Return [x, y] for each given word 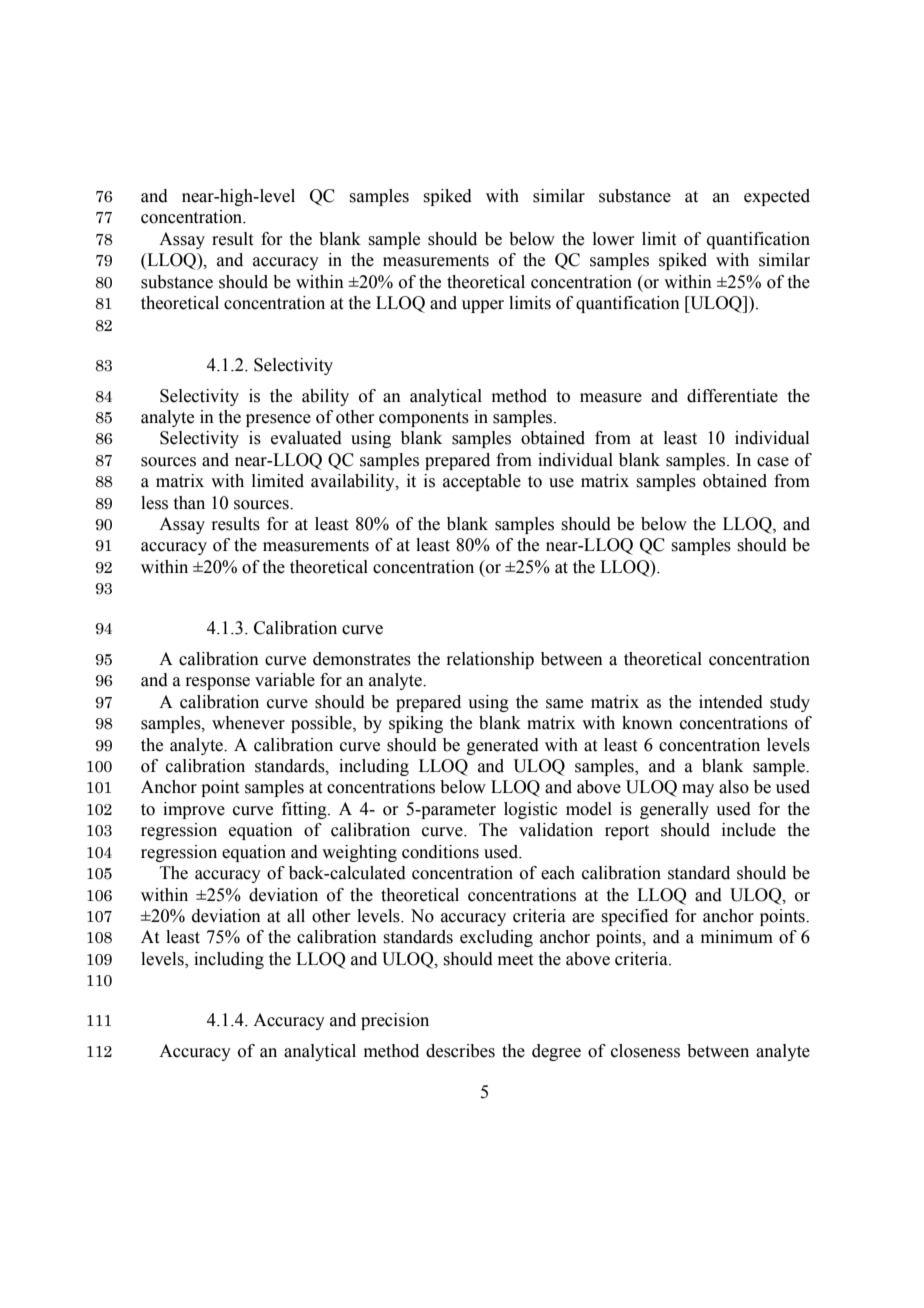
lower [614, 239]
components [424, 419]
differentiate [732, 396]
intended [731, 702]
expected [777, 197]
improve [194, 810]
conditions [440, 852]
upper [483, 306]
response [217, 683]
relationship [490, 660]
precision [395, 1021]
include [749, 830]
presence [278, 420]
